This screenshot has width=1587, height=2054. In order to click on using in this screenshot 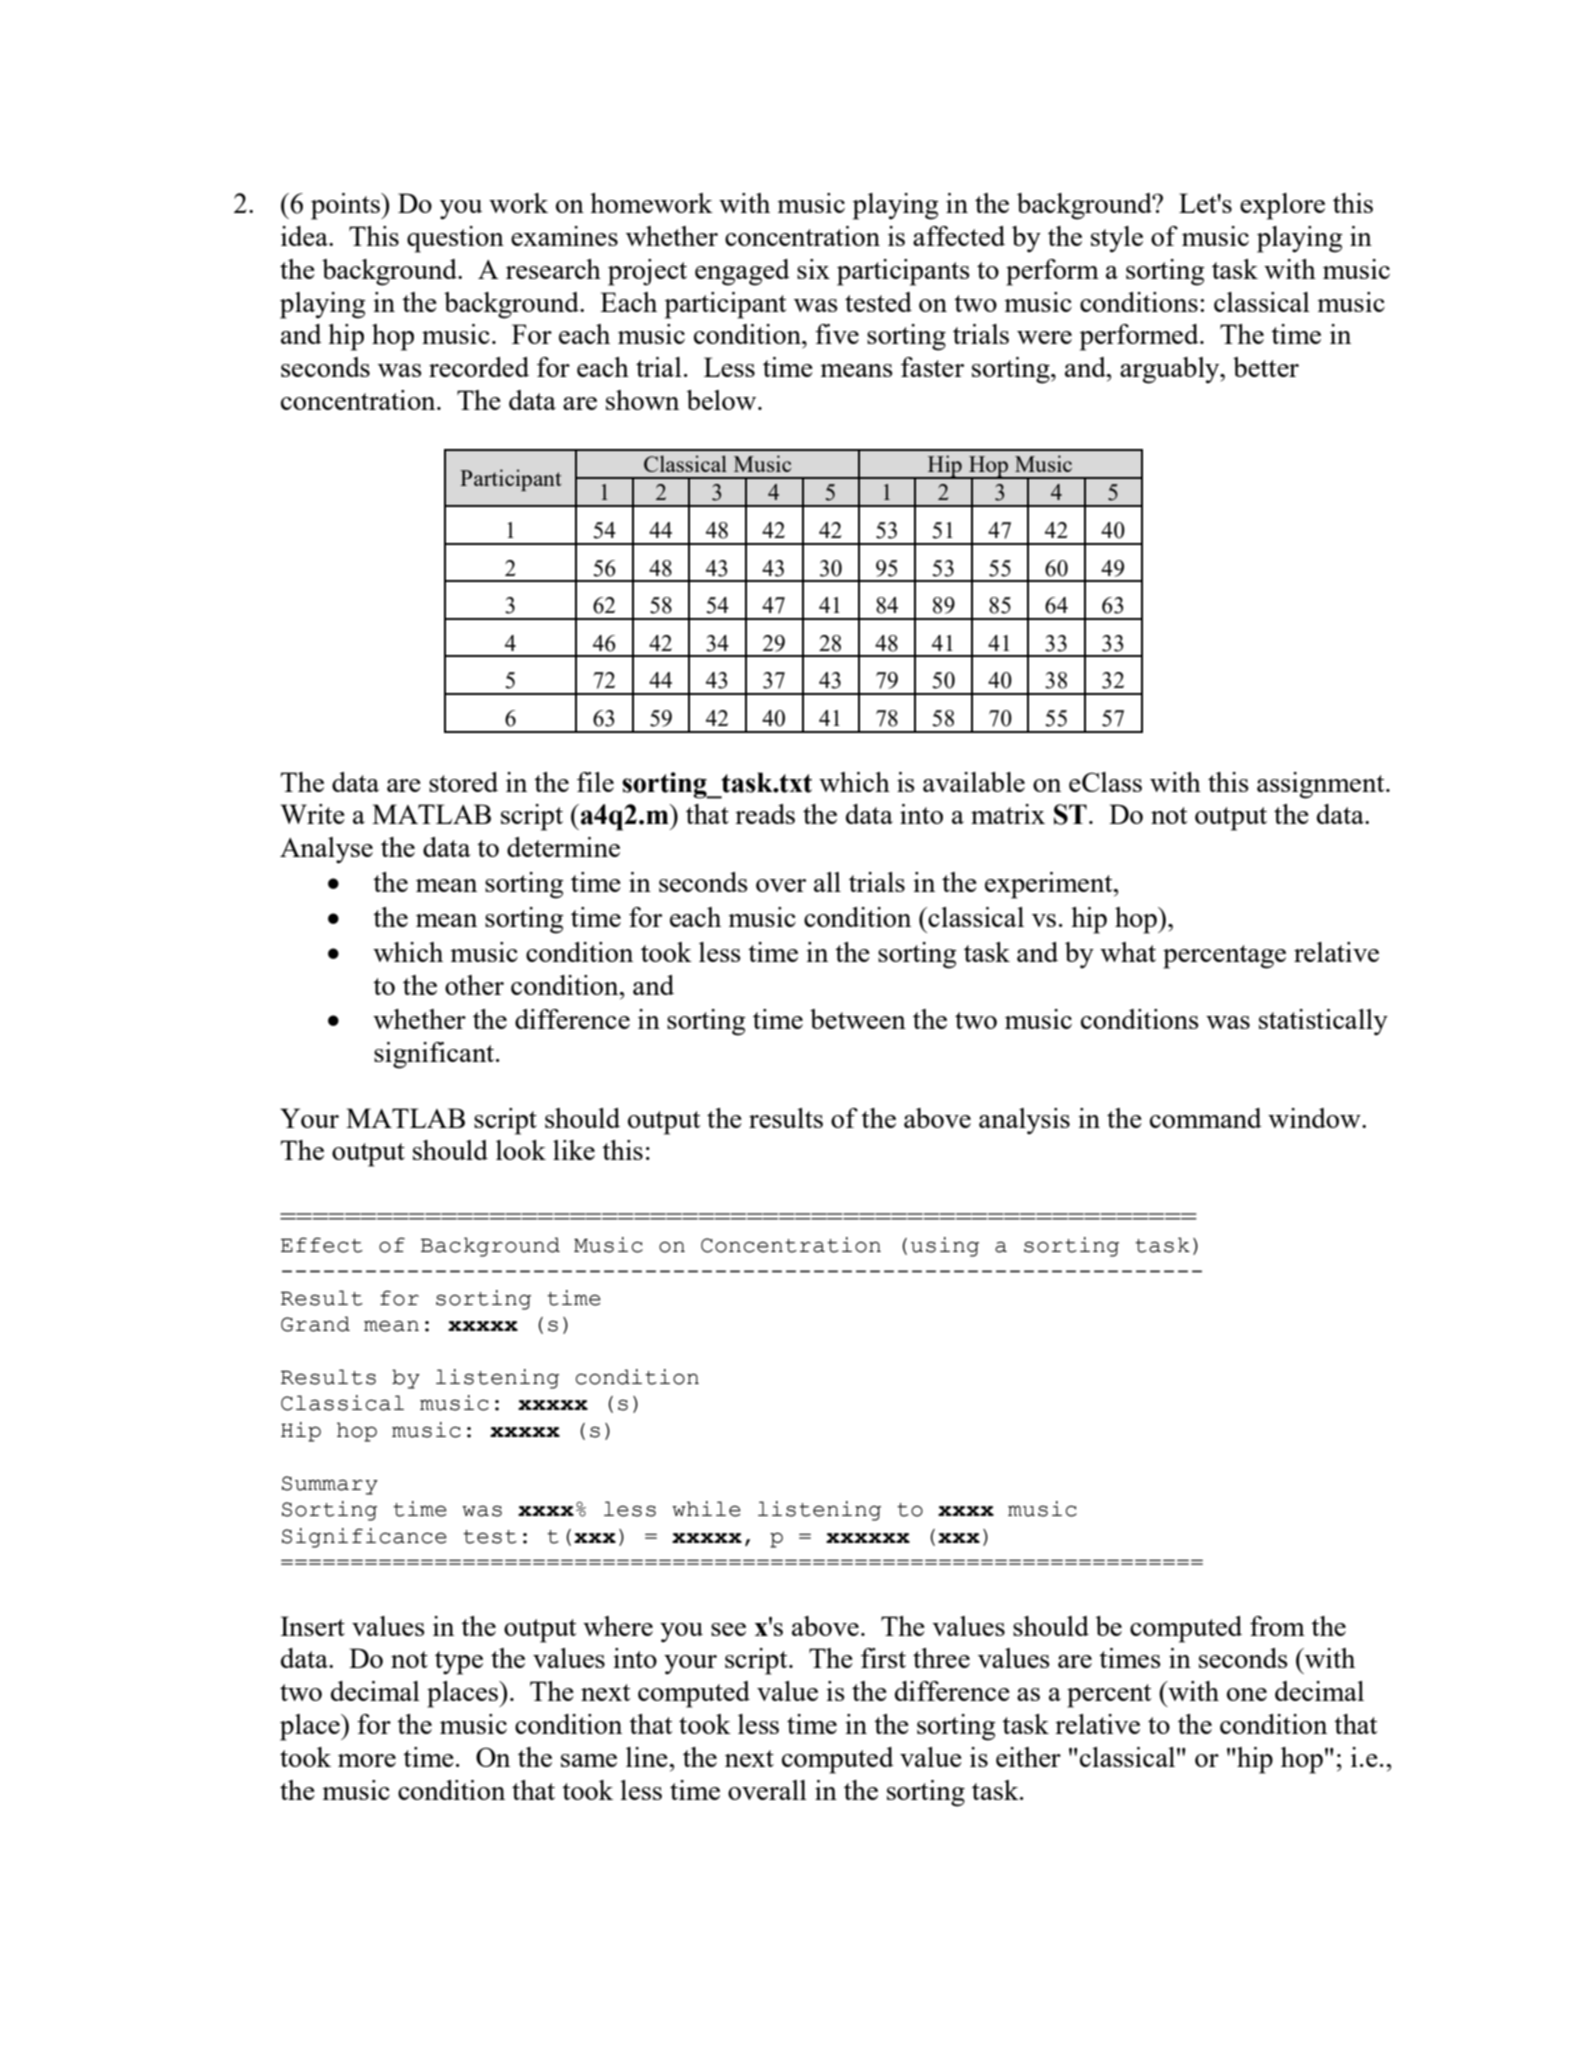, I will do `click(945, 1247)`.
